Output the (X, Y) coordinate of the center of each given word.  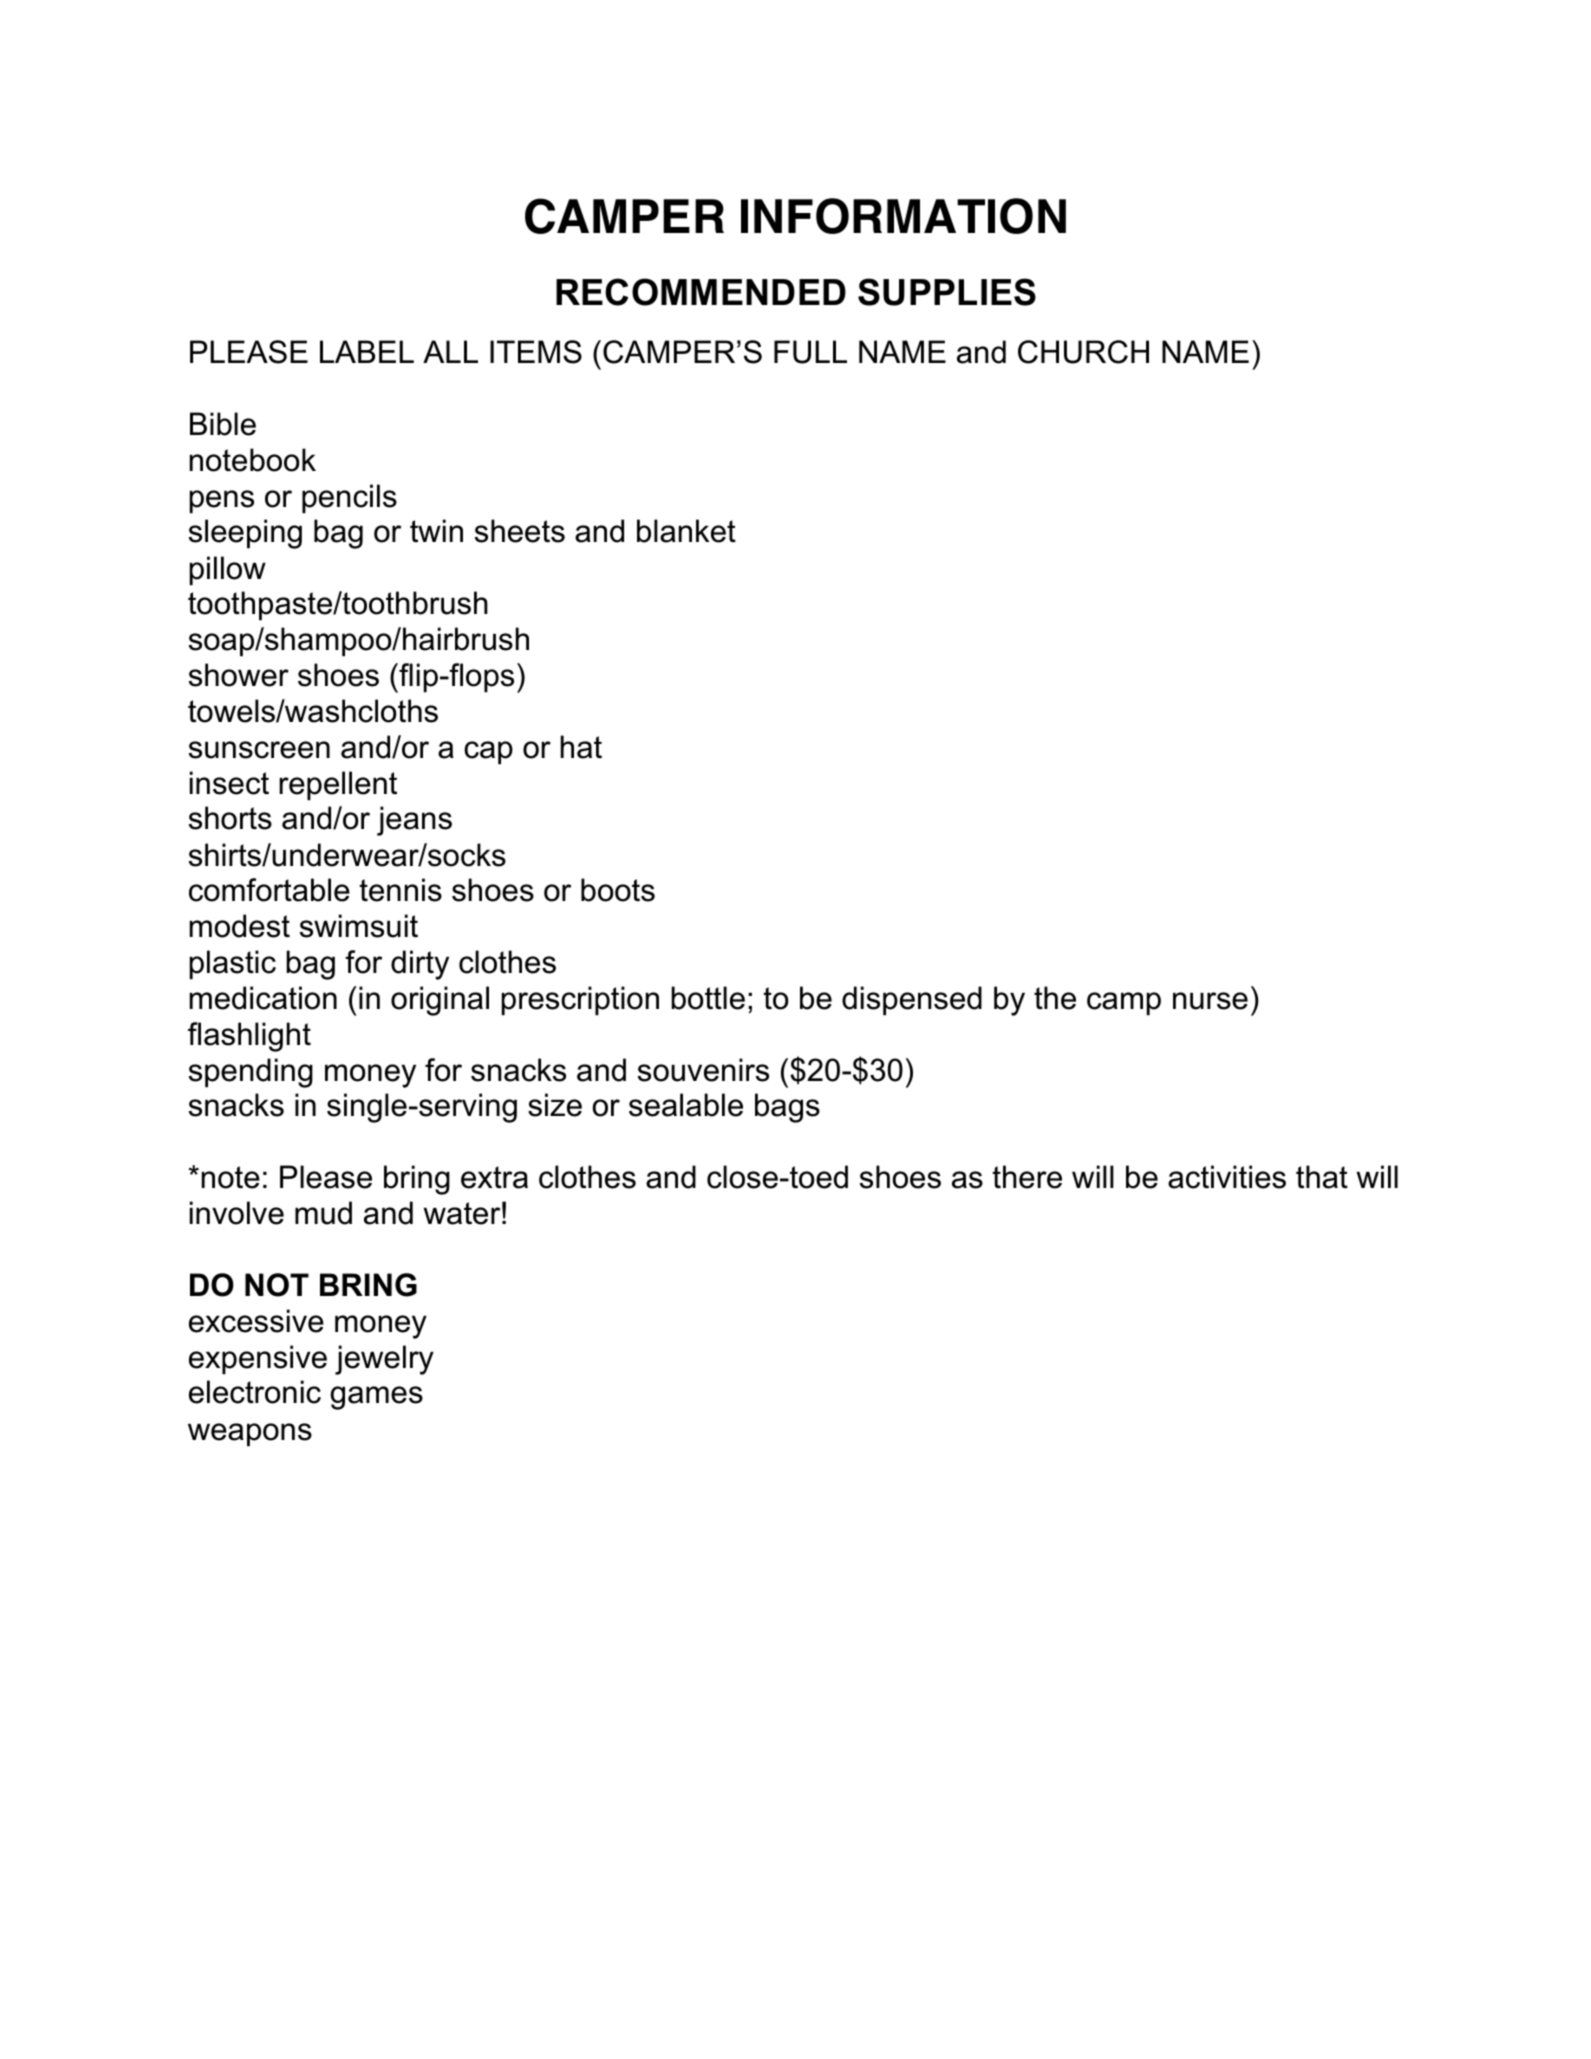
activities (1227, 1177)
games (376, 1398)
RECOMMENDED (701, 292)
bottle (708, 998)
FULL (810, 352)
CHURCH (1083, 352)
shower (239, 675)
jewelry (384, 1360)
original (440, 1001)
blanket (686, 531)
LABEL (367, 351)
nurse (1210, 1001)
